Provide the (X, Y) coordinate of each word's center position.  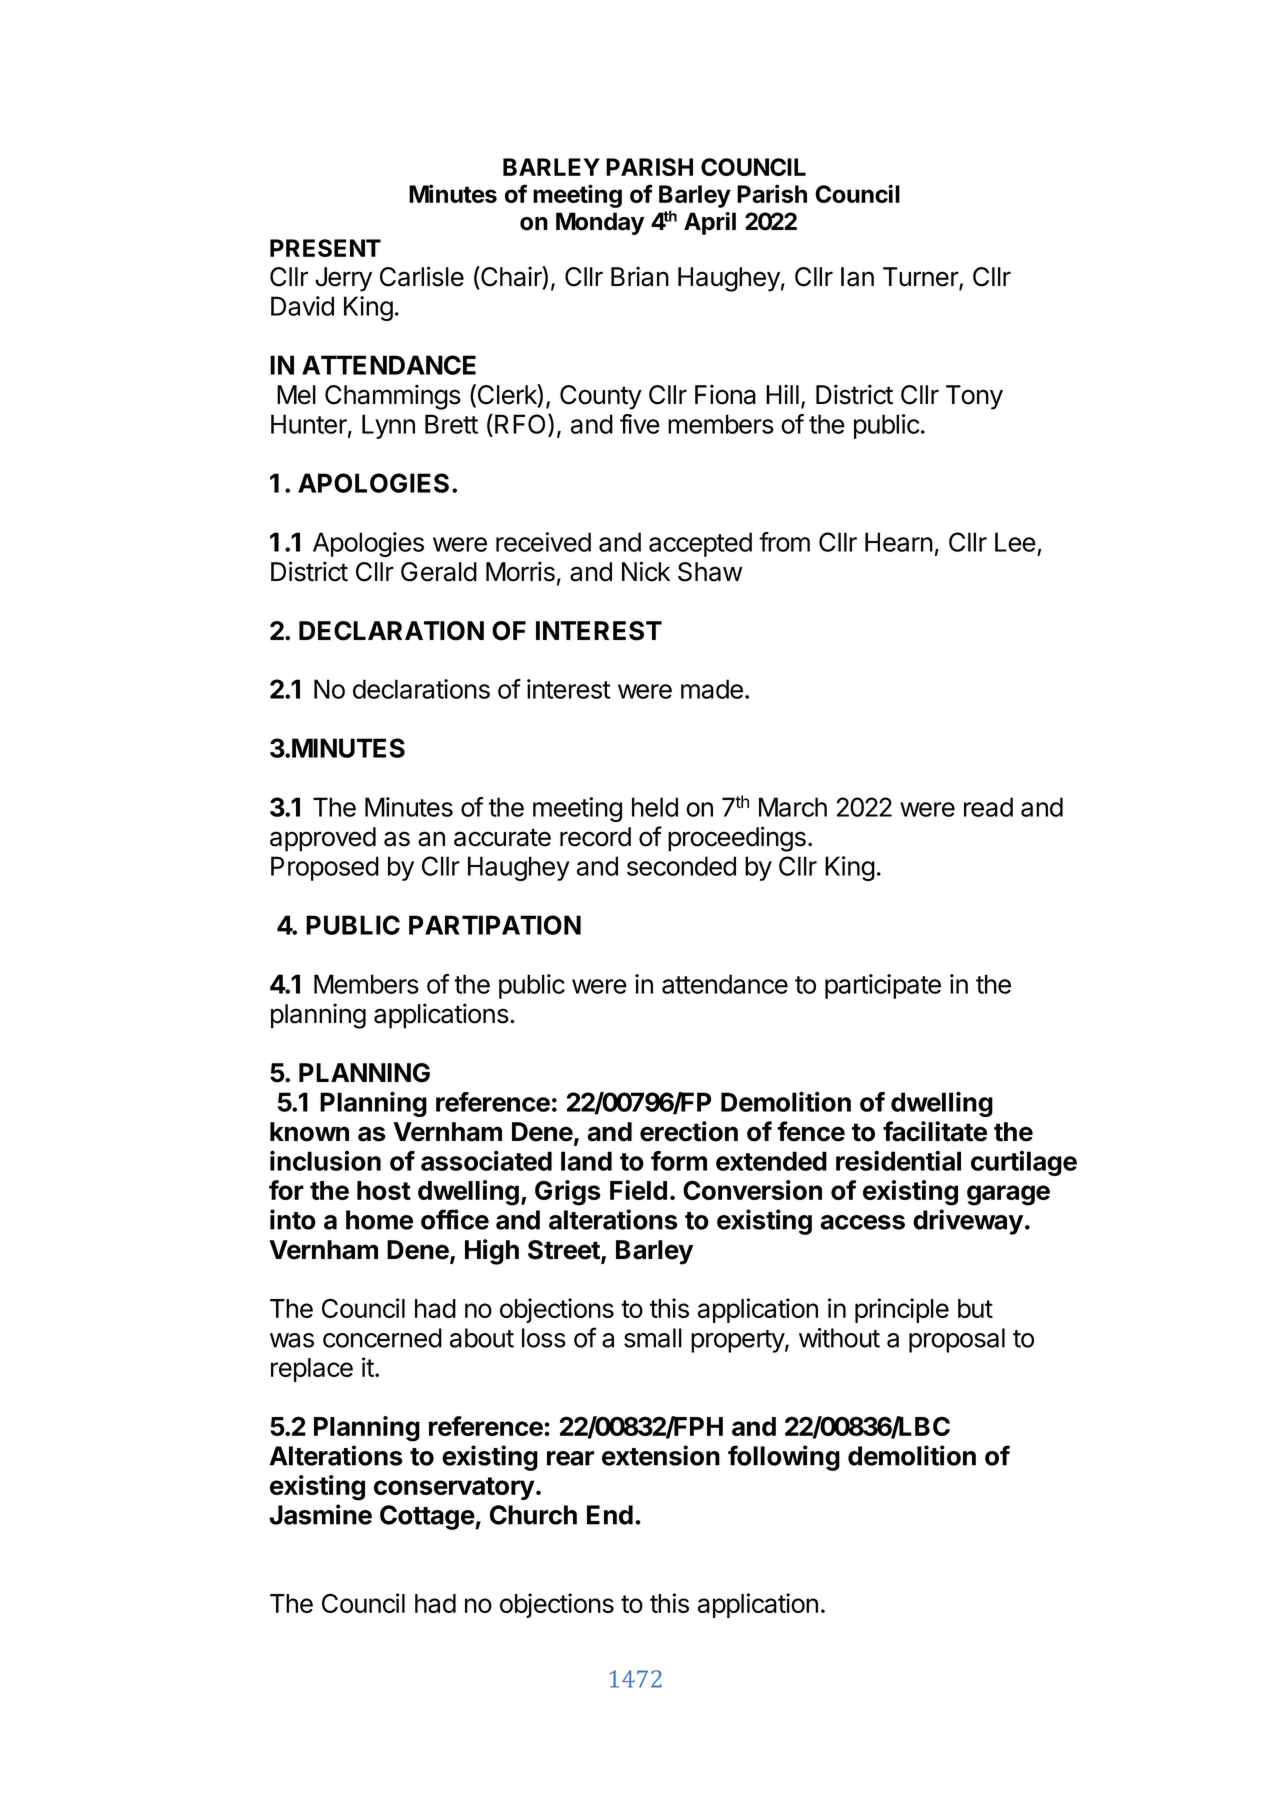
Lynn (388, 426)
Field (638, 1190)
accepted (700, 544)
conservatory (454, 1488)
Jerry (343, 279)
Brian (640, 276)
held (655, 807)
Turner (921, 278)
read (988, 807)
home (379, 1220)
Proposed (325, 868)
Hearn (899, 542)
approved (323, 839)
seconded (681, 866)
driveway (968, 1222)
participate (883, 986)
